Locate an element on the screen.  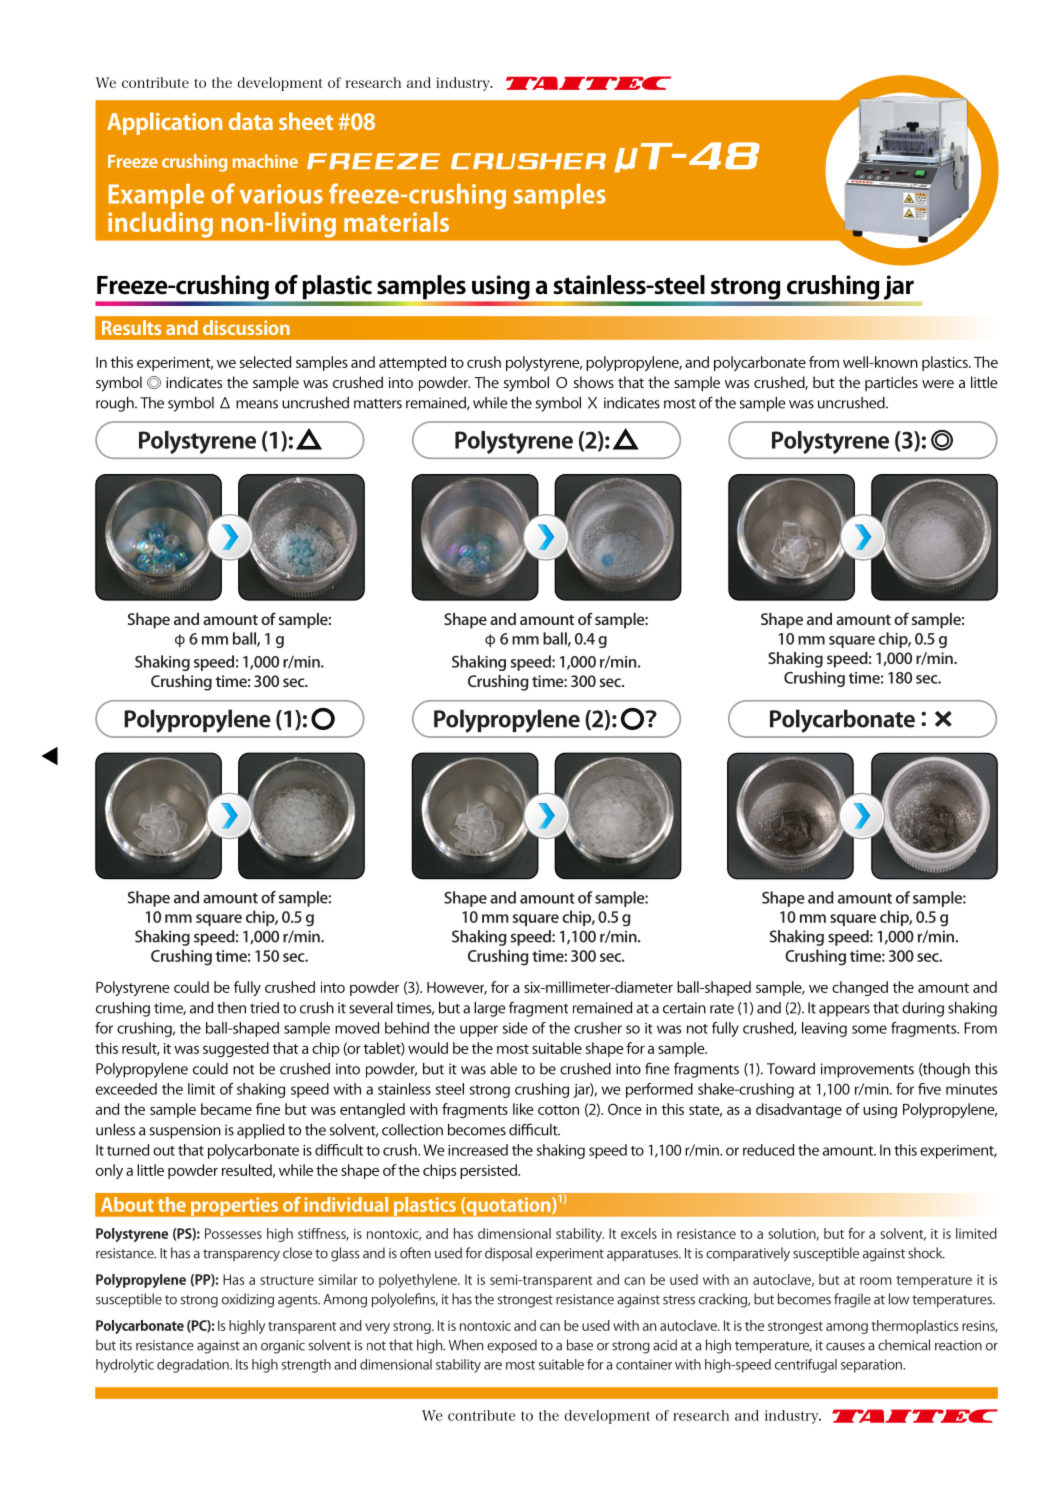
changed is located at coordinates (860, 988).
